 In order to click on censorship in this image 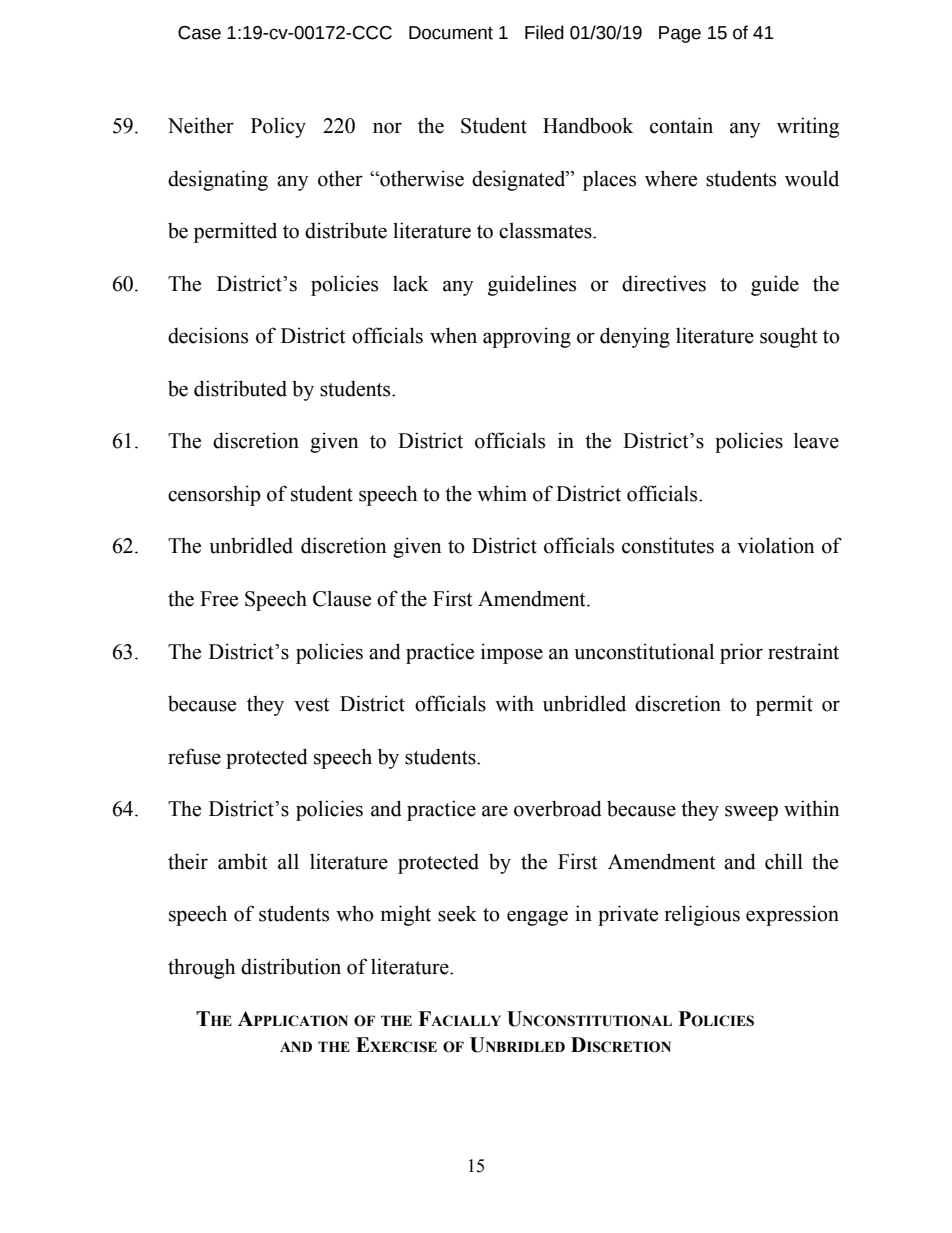, I will do `click(214, 495)`.
